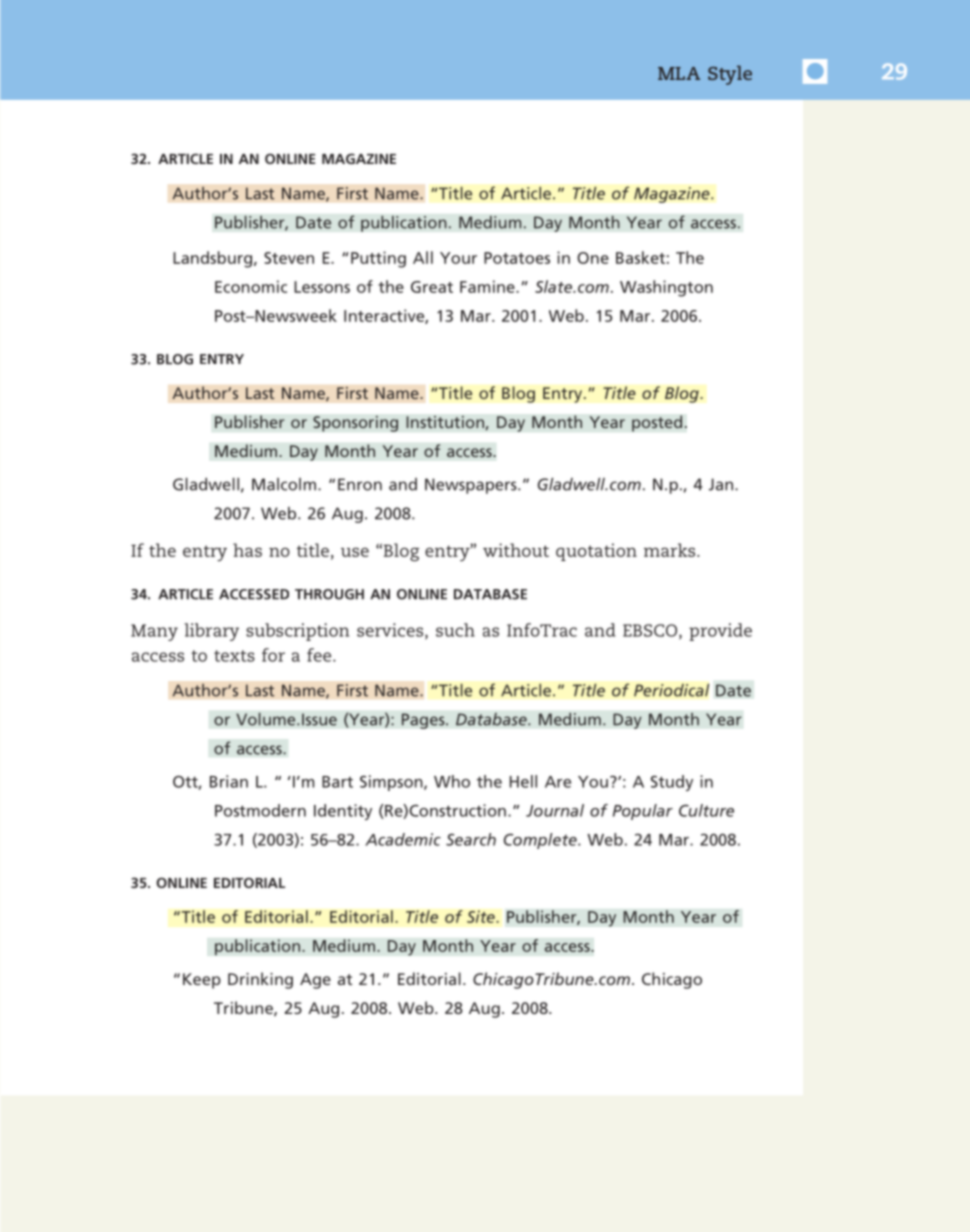  Describe the element at coordinates (432, 287) in the page. I see `Great` at that location.
